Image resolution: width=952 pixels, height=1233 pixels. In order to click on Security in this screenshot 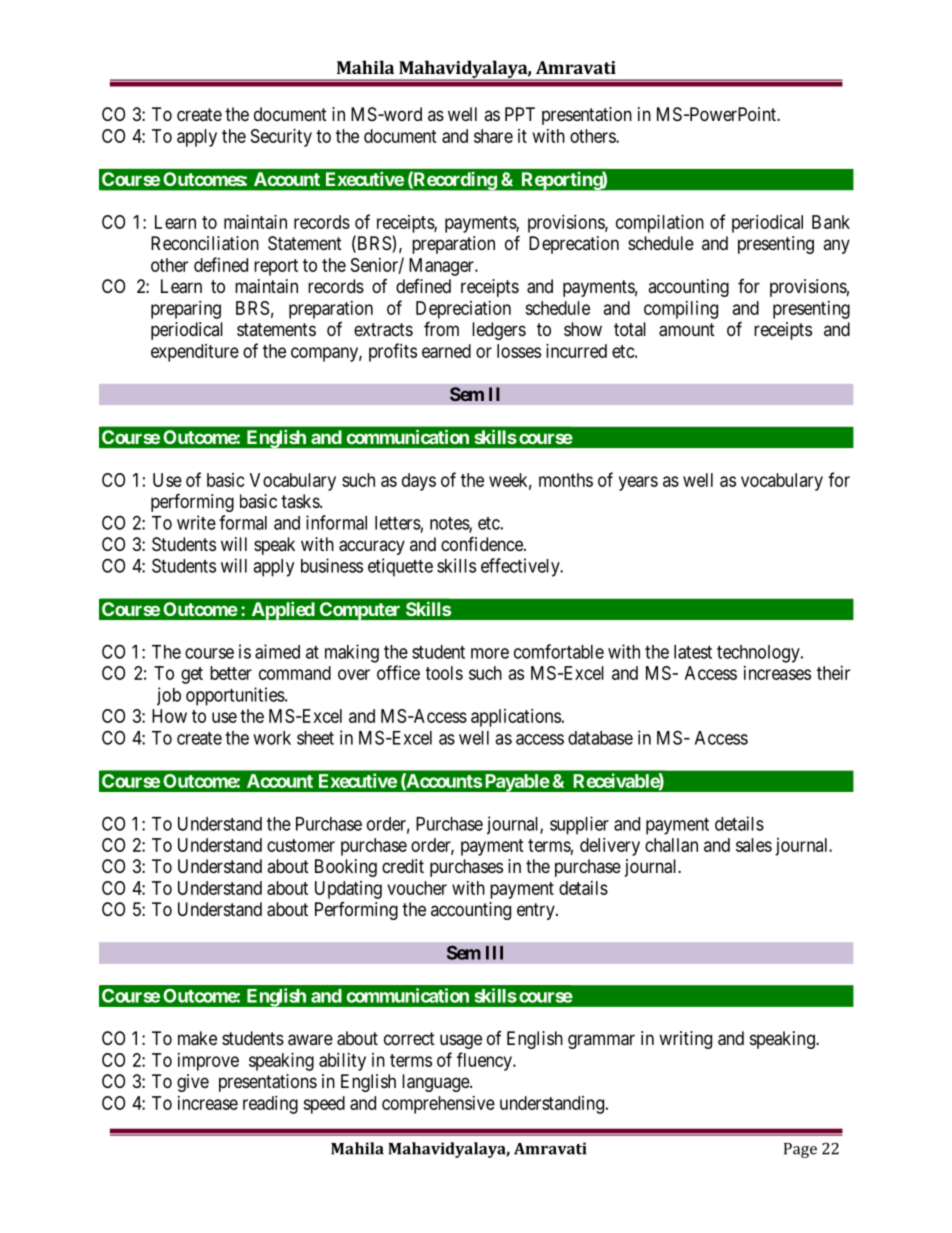, I will do `click(281, 138)`.
